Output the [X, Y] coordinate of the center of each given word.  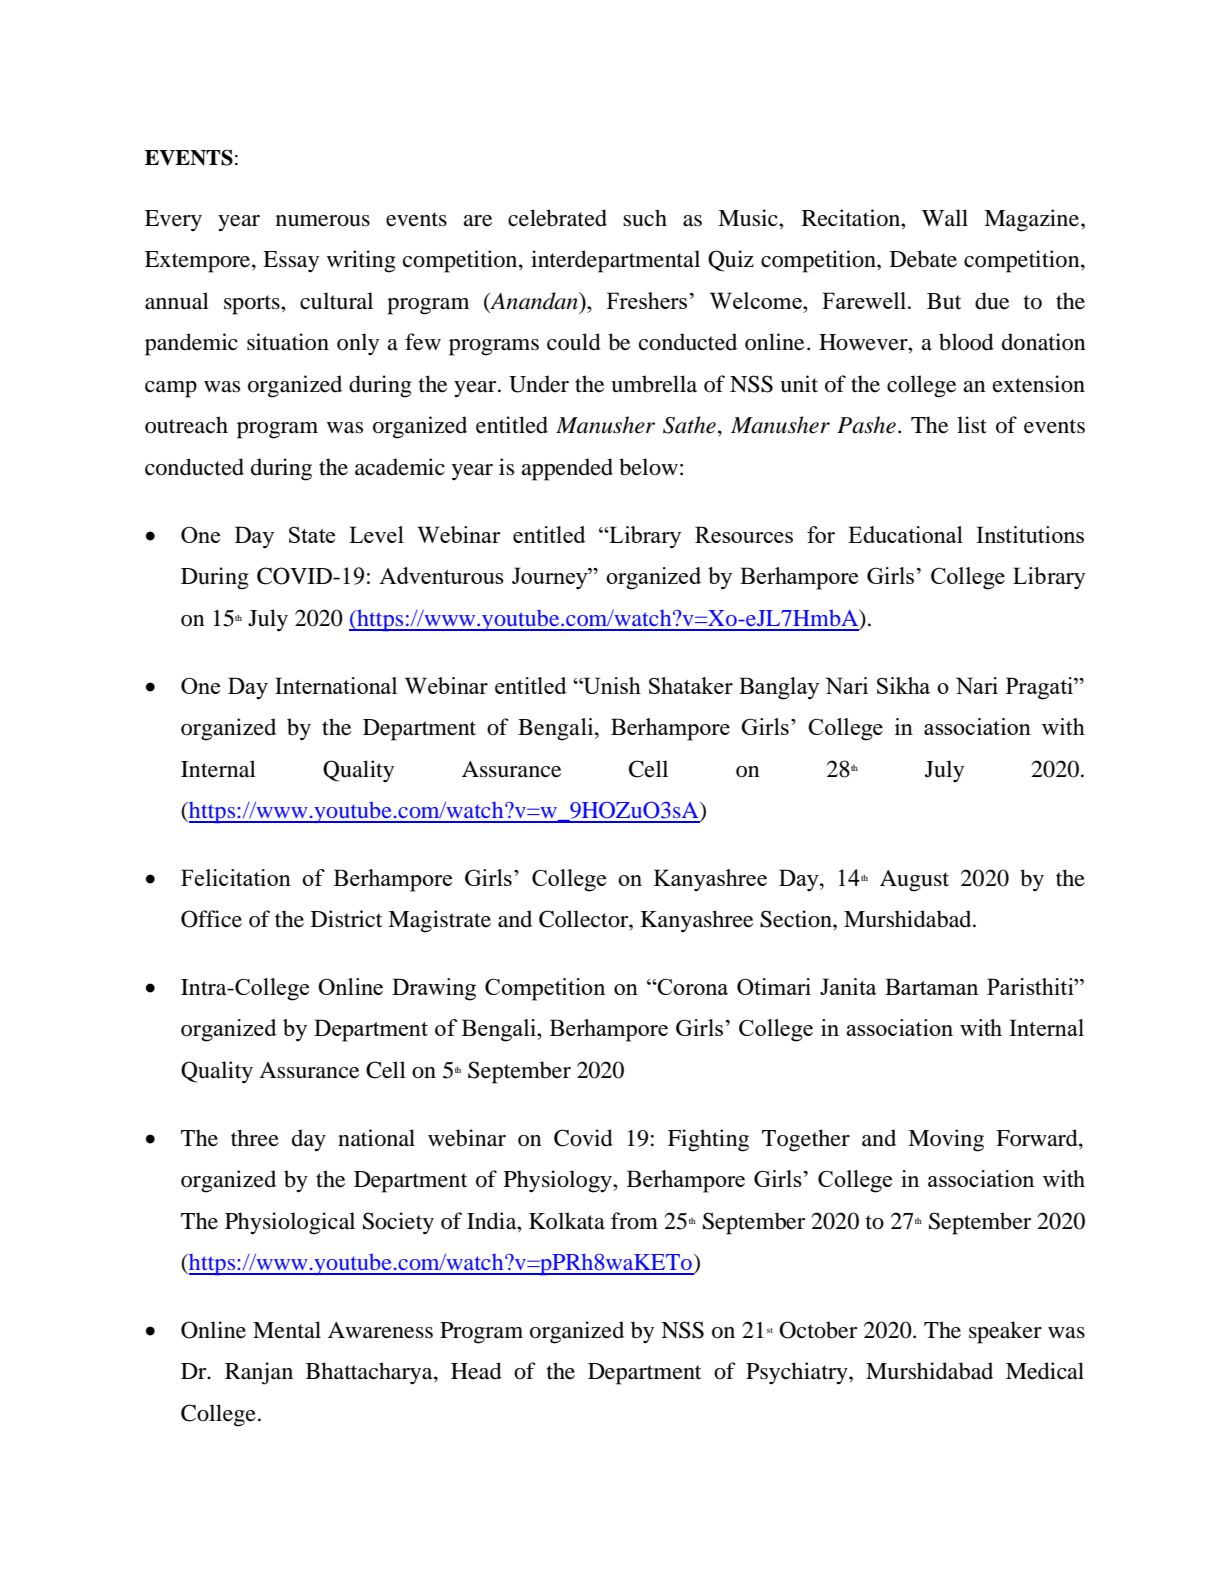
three [255, 1138]
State [312, 535]
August [914, 881]
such [645, 218]
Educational [905, 534]
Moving [946, 1140]
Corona [692, 987]
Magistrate [439, 921]
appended [567, 469]
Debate [923, 259]
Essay [291, 261]
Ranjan [259, 1373]
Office [211, 919]
